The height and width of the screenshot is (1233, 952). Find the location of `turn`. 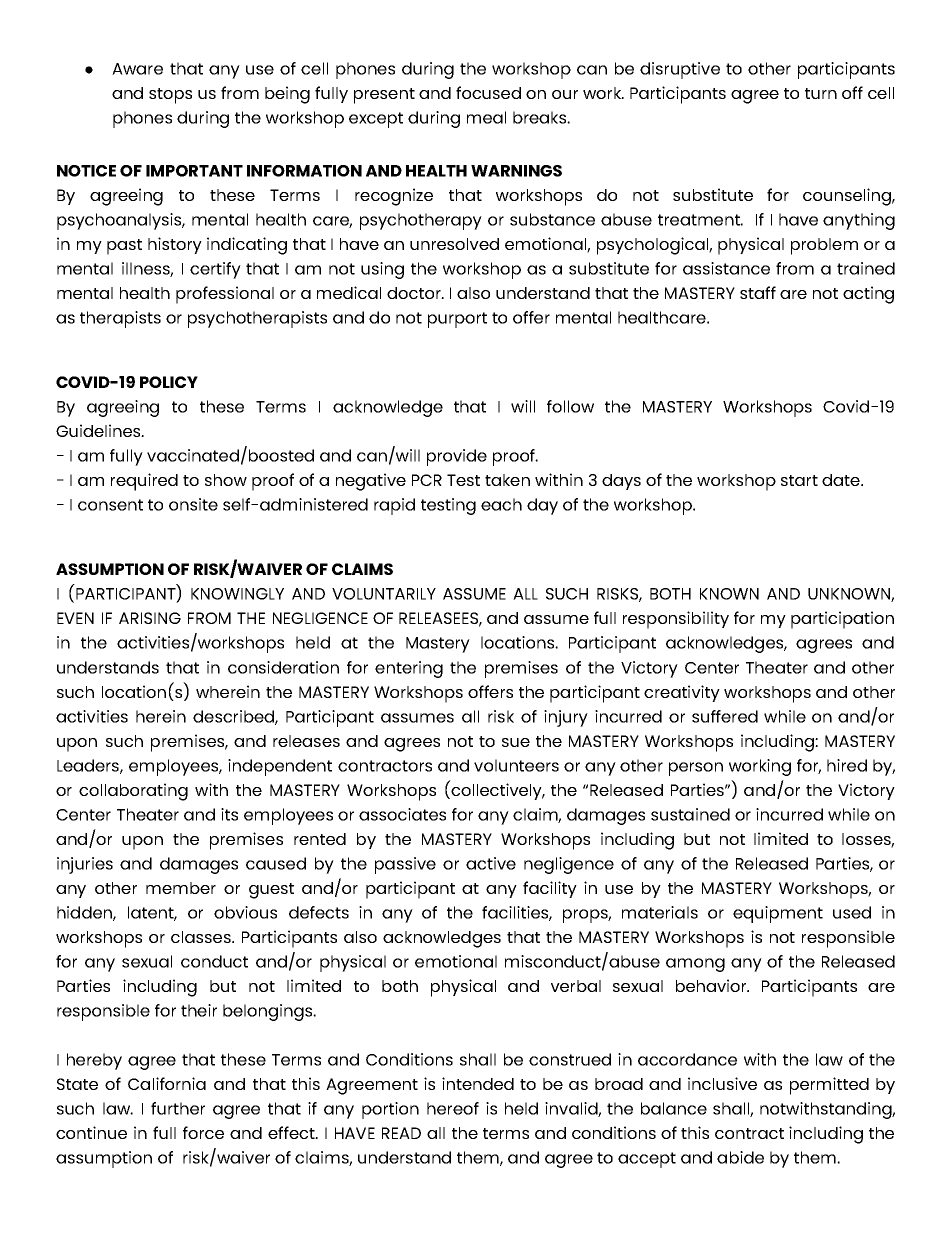

turn is located at coordinates (821, 93).
